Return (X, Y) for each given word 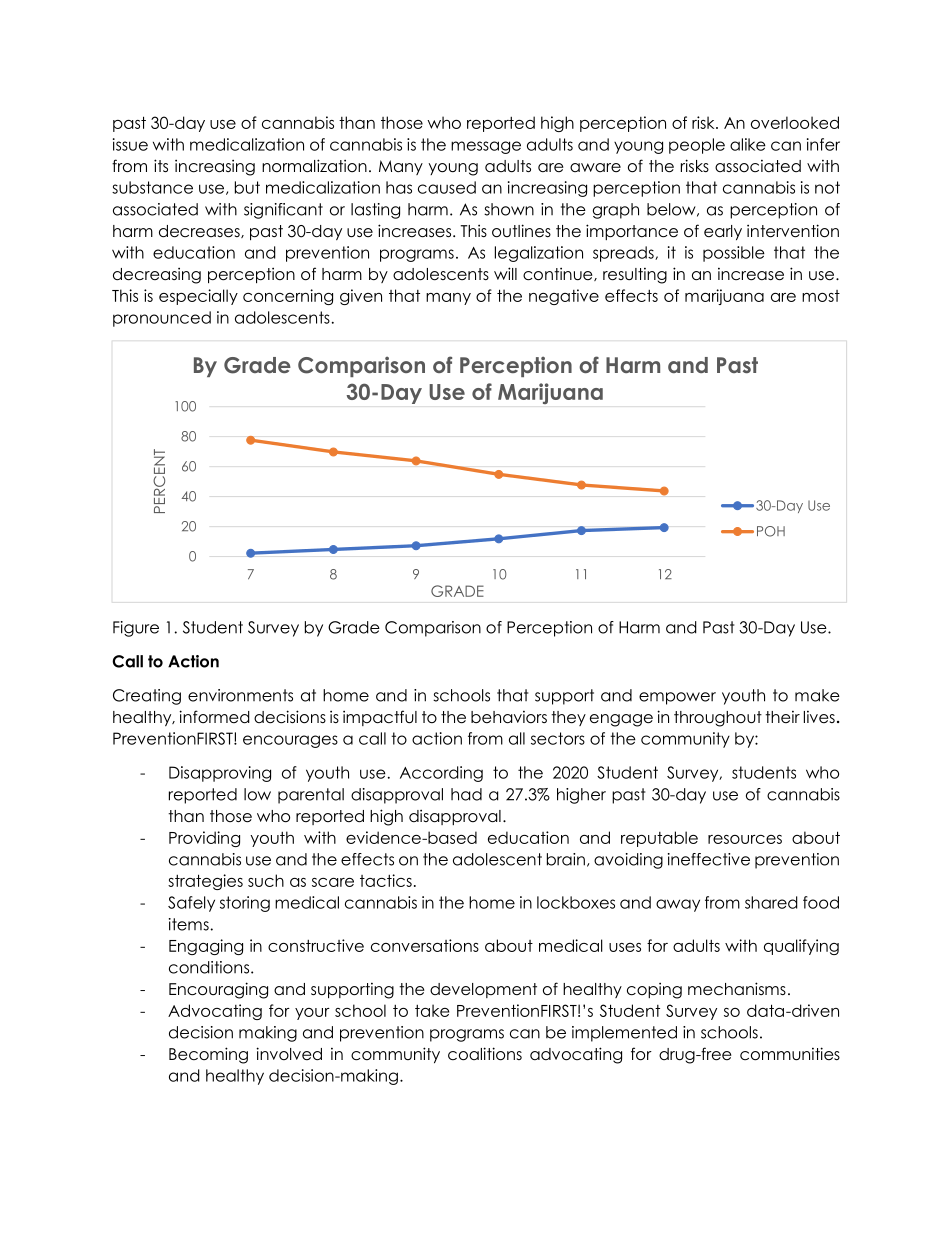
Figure (136, 629)
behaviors (509, 717)
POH (771, 531)
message (486, 147)
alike (748, 144)
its (161, 165)
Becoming (208, 1055)
